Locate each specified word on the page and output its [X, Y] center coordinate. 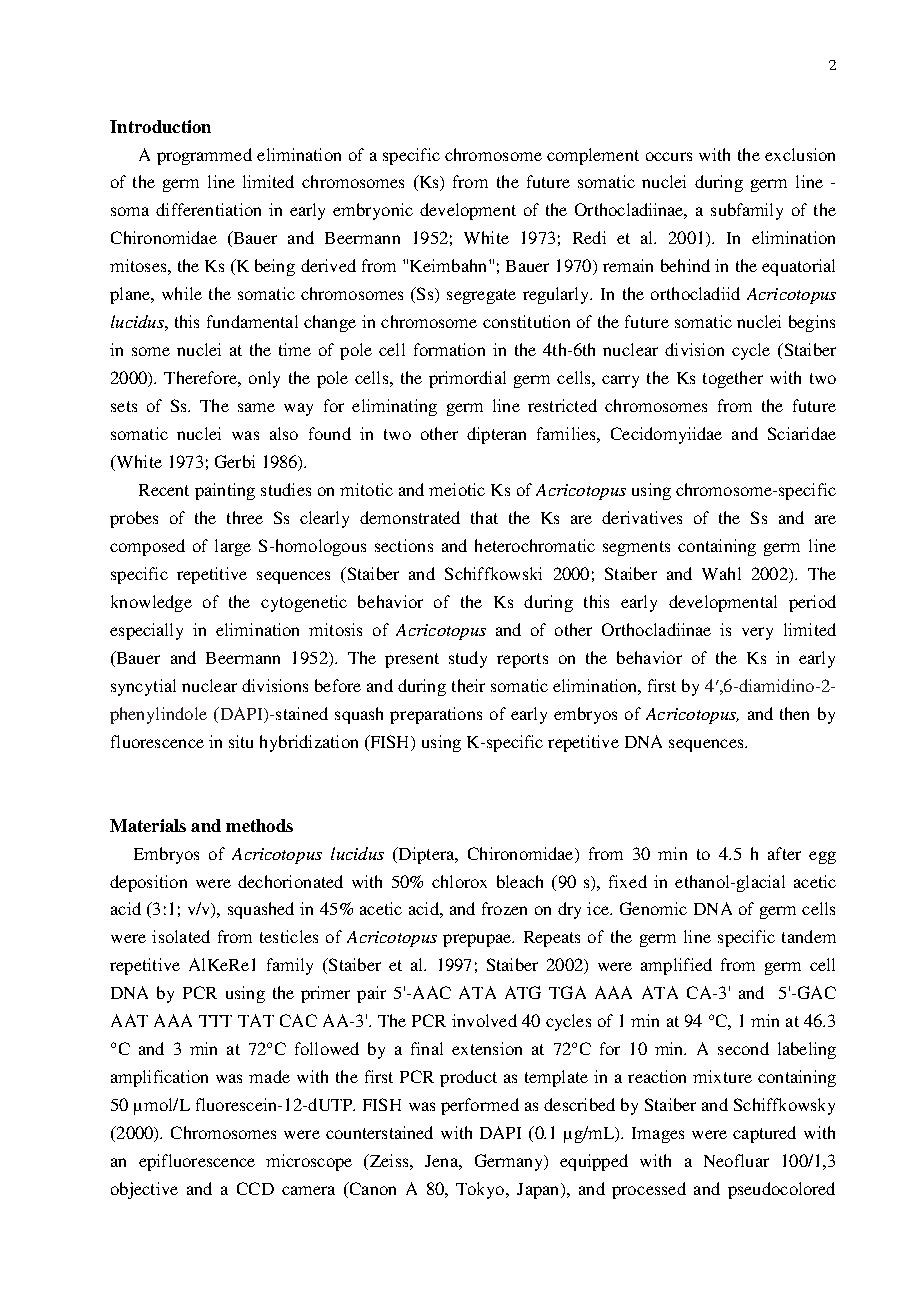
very [757, 633]
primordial [467, 379]
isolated [181, 936]
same [256, 407]
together [733, 379]
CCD [255, 1188]
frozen [504, 908]
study [468, 659]
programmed [204, 156]
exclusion [800, 154]
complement [593, 156]
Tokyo [481, 1190]
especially [146, 631]
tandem [809, 936]
